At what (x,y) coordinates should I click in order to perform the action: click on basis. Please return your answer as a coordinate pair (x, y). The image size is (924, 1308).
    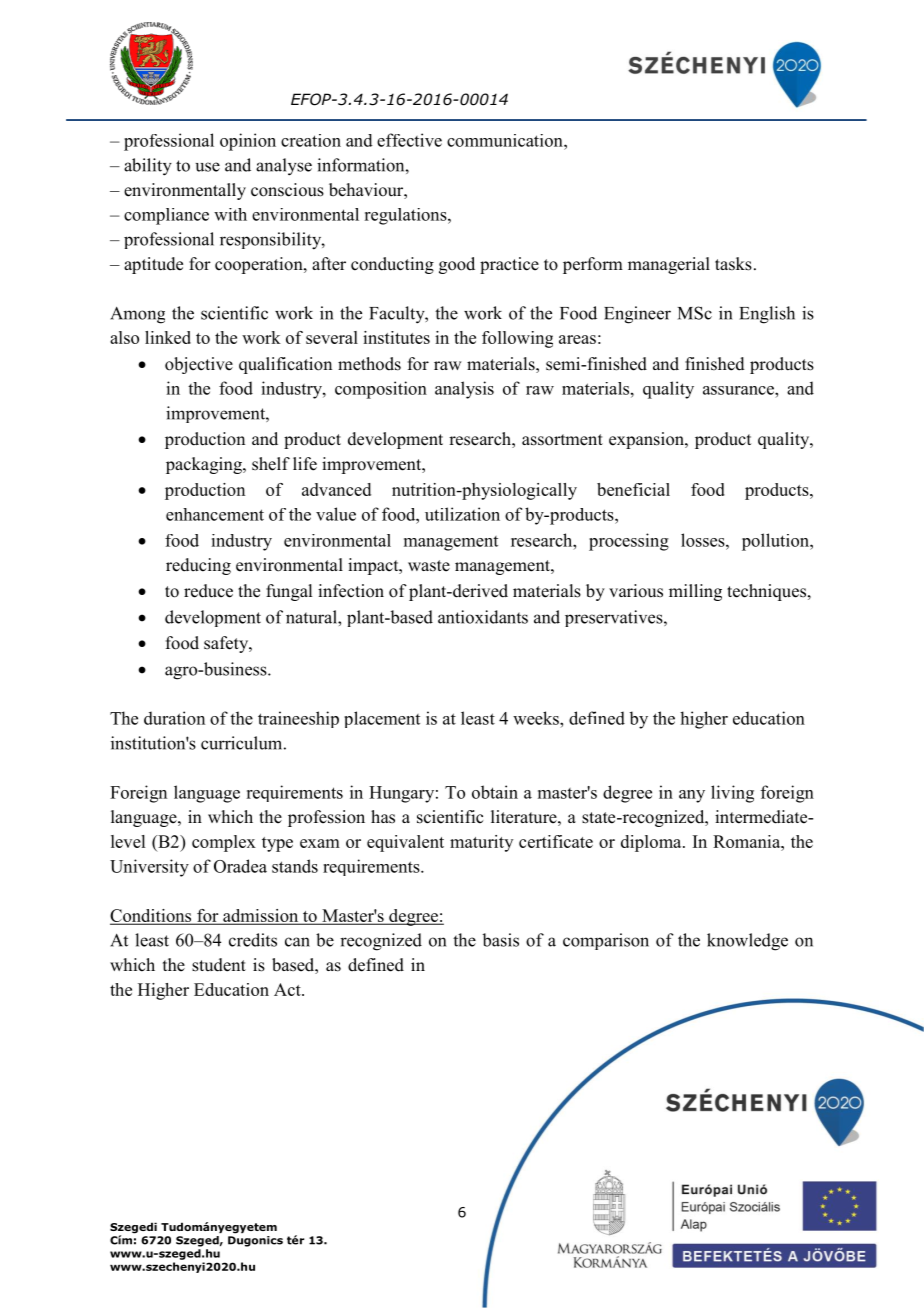
    Looking at the image, I should click on (500, 940).
